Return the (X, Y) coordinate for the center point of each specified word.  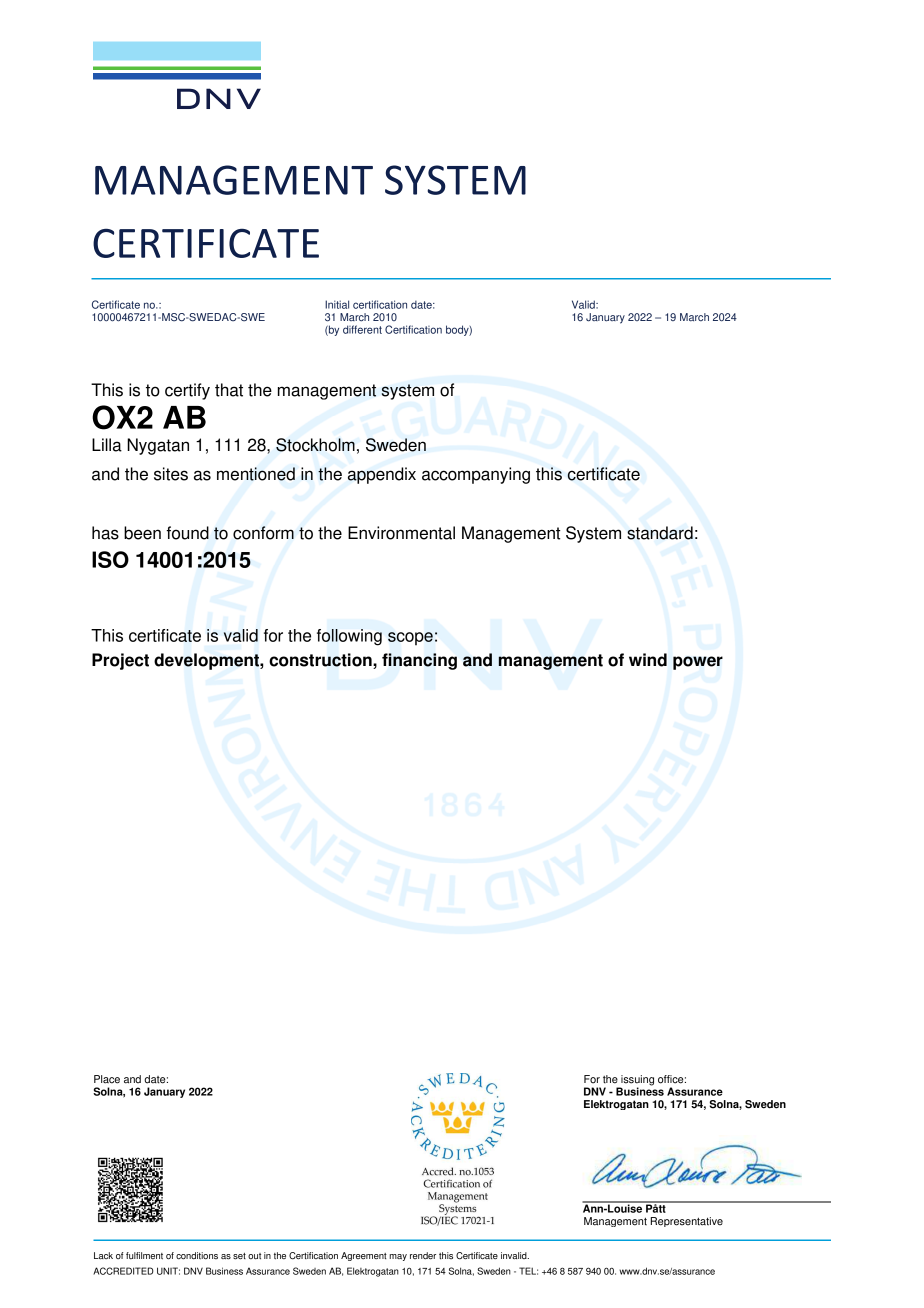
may (398, 1257)
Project (120, 661)
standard (660, 533)
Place (107, 1079)
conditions (197, 1256)
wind (648, 660)
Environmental (401, 533)
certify (187, 391)
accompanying (476, 475)
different (362, 329)
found (187, 533)
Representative (687, 1222)
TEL (528, 1271)
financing (419, 661)
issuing (636, 1081)
